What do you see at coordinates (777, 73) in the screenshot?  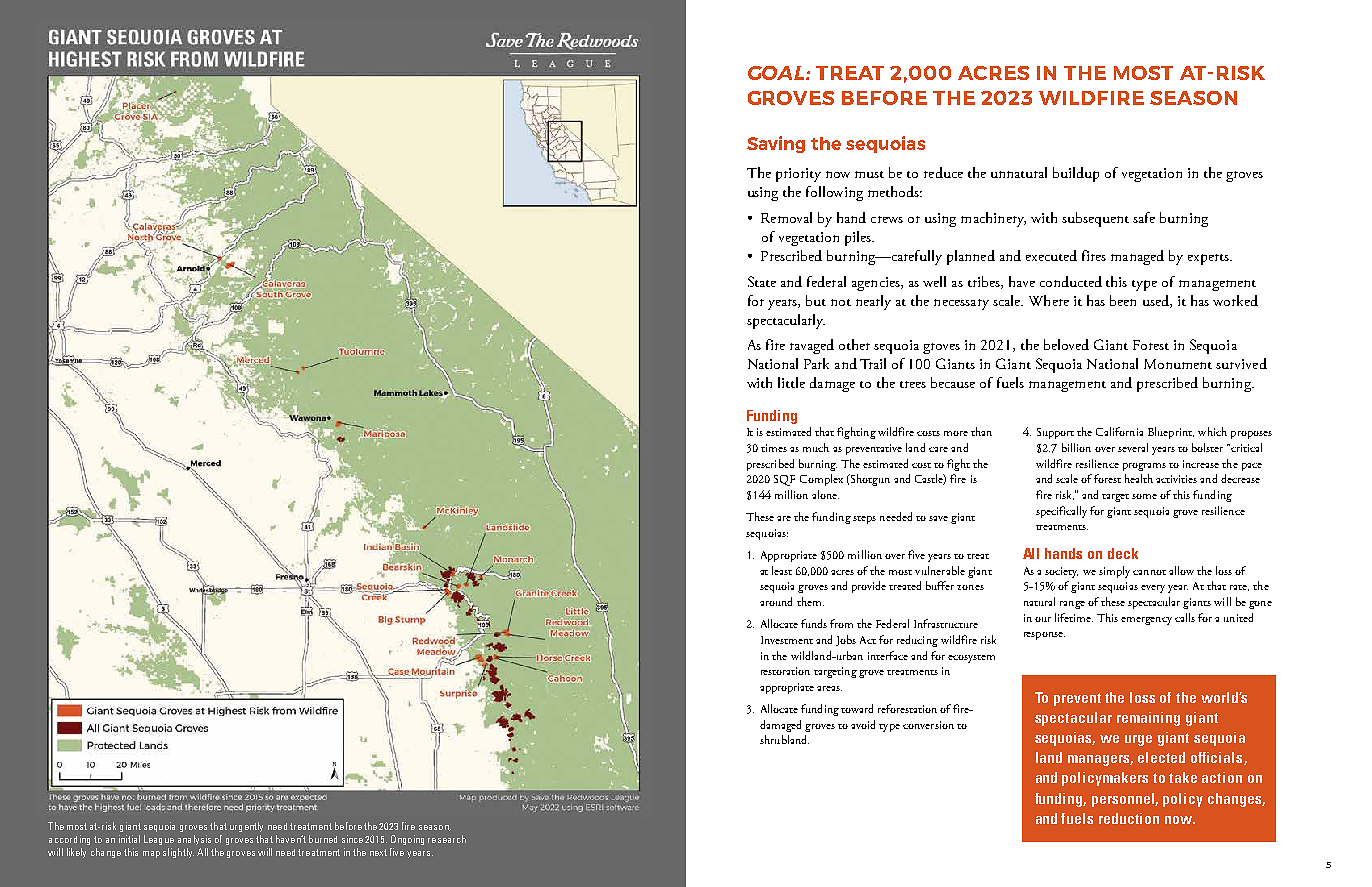 I see `GOAL` at bounding box center [777, 73].
